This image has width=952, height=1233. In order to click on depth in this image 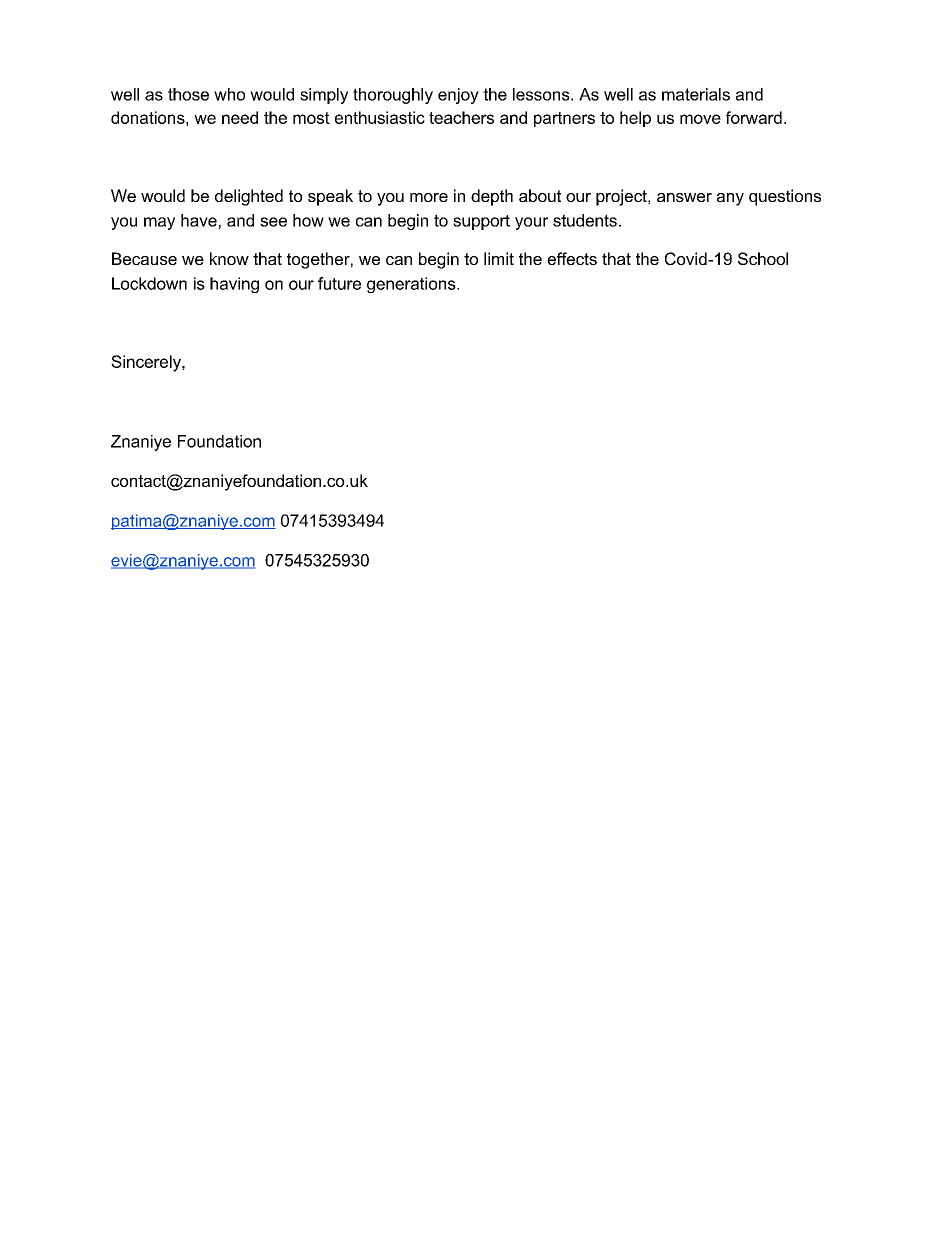, I will do `click(492, 197)`.
